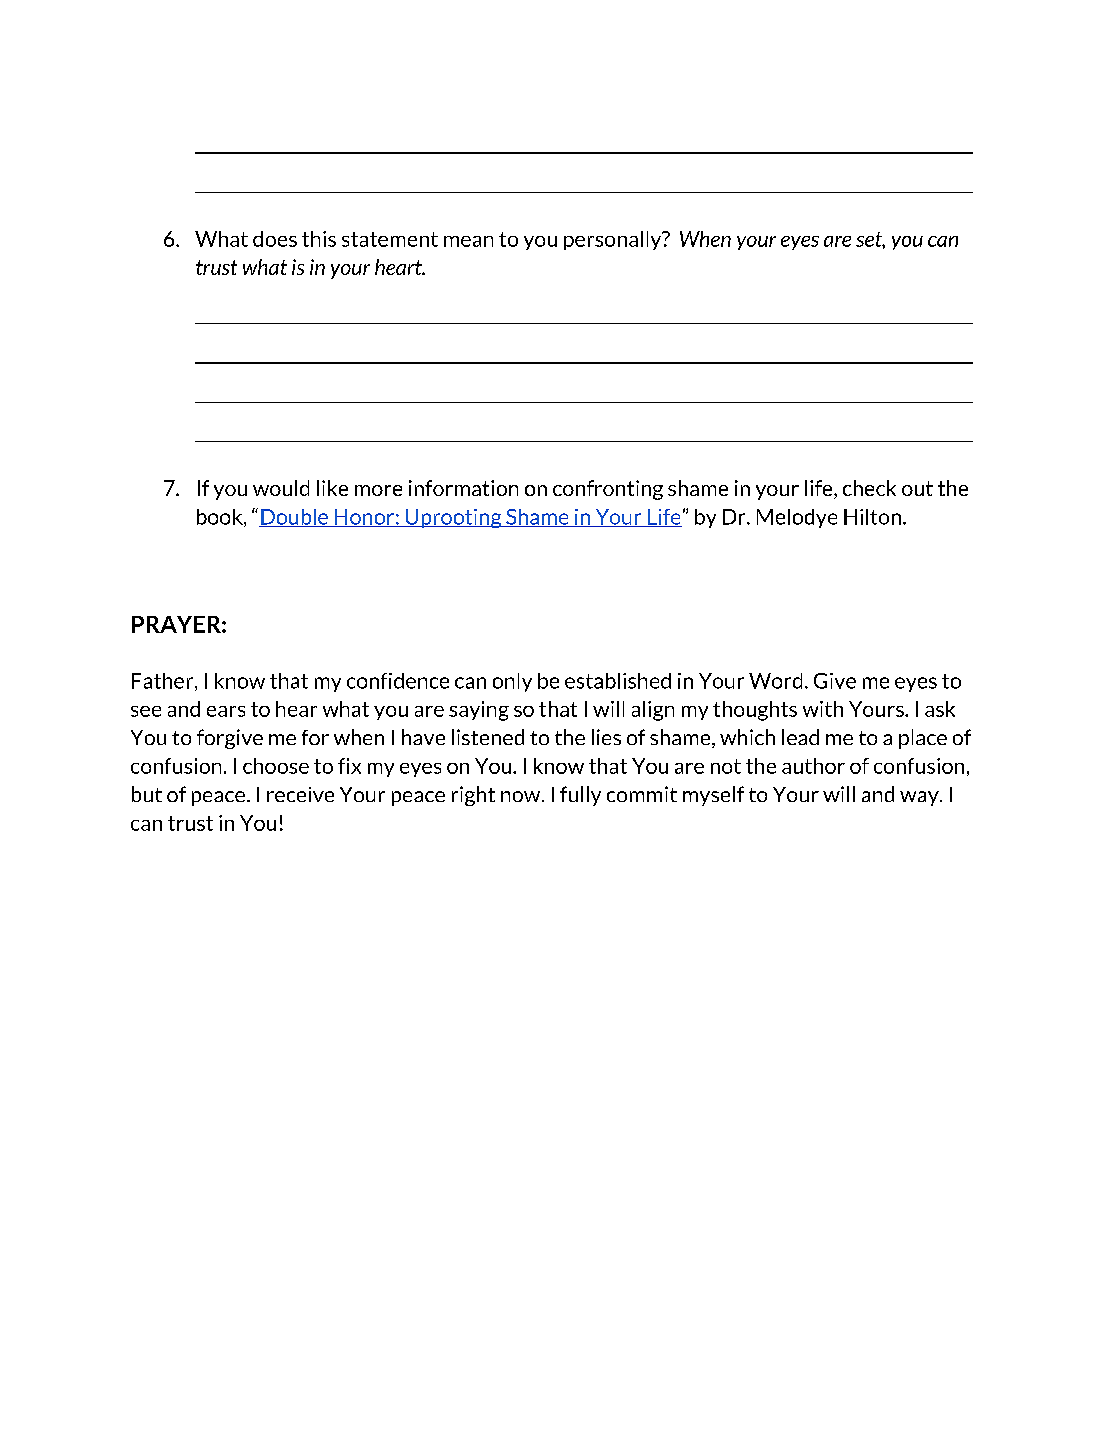  What do you see at coordinates (275, 239) in the screenshot?
I see `does` at bounding box center [275, 239].
